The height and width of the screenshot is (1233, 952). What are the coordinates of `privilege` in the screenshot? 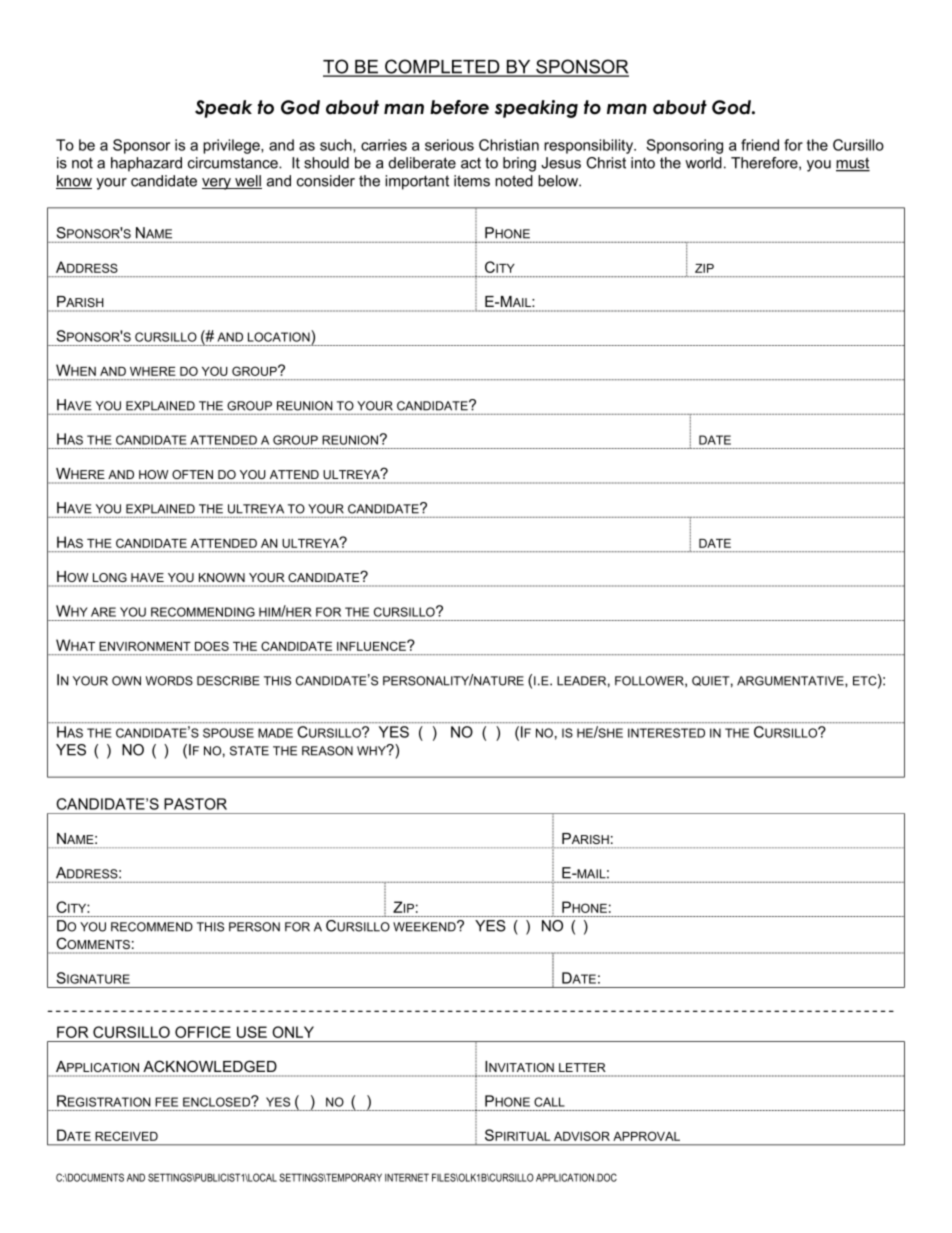 It's located at (232, 146).
